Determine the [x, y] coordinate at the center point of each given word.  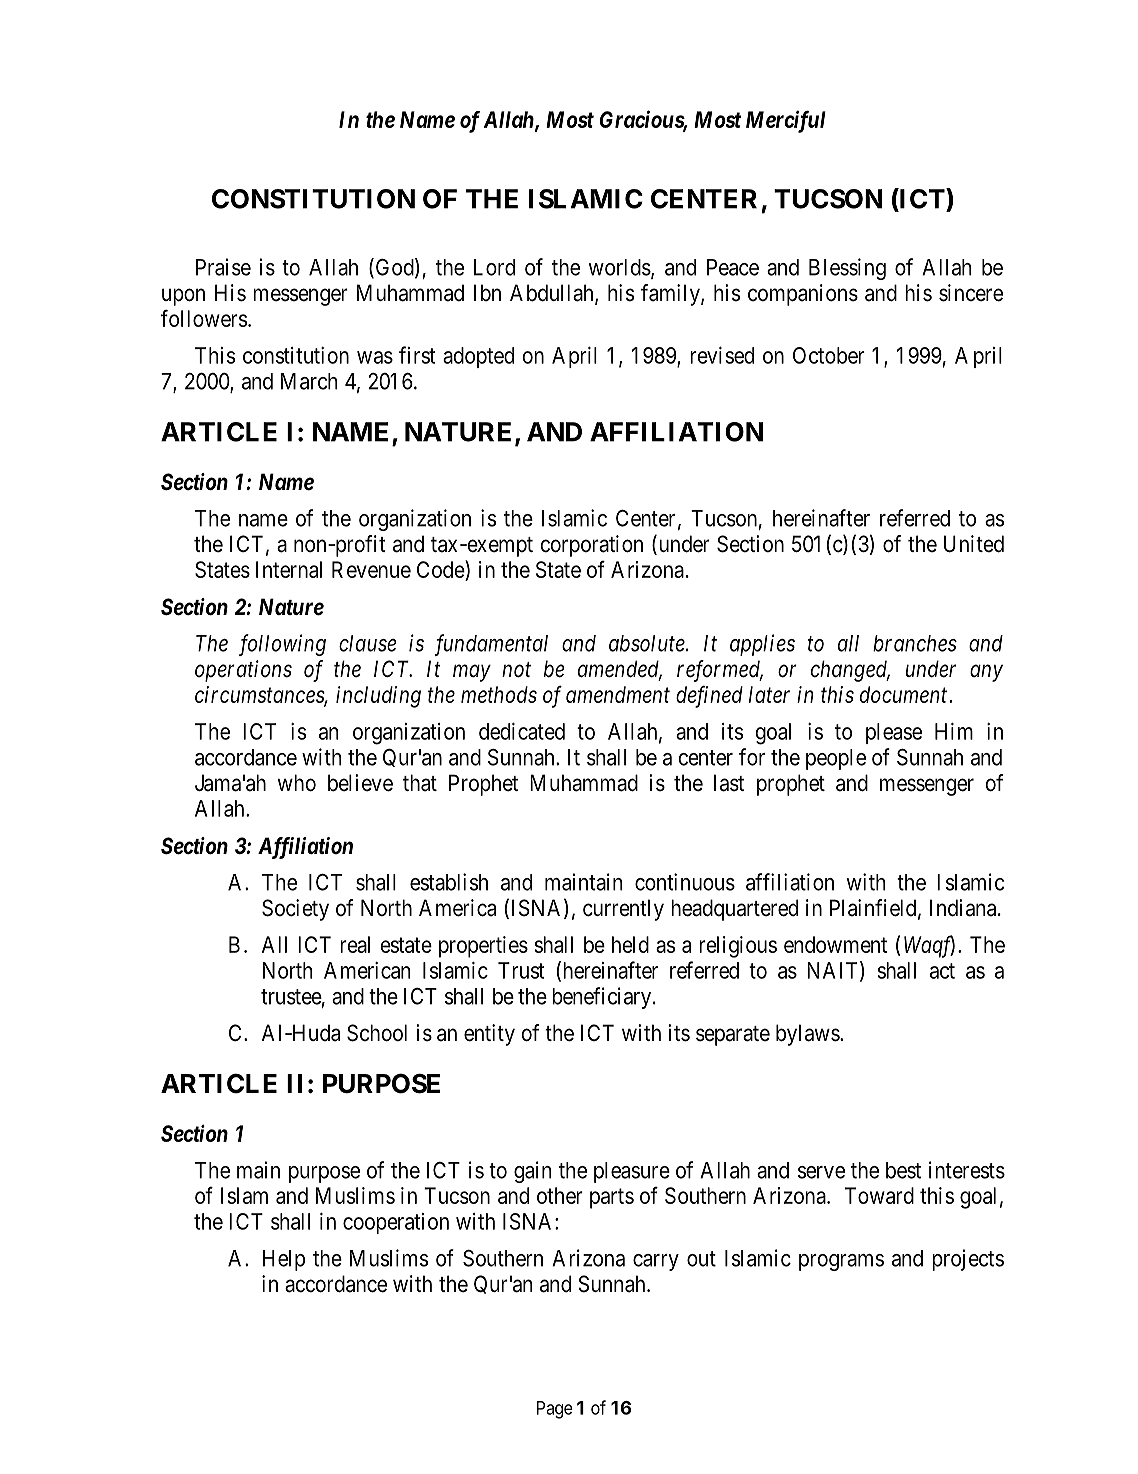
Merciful [786, 121]
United [974, 544]
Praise [223, 267]
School [377, 1033]
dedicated [522, 731]
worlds [620, 267]
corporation [592, 546]
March [309, 381]
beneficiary [603, 998]
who [297, 783]
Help [284, 1260]
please [894, 733]
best [903, 1170]
